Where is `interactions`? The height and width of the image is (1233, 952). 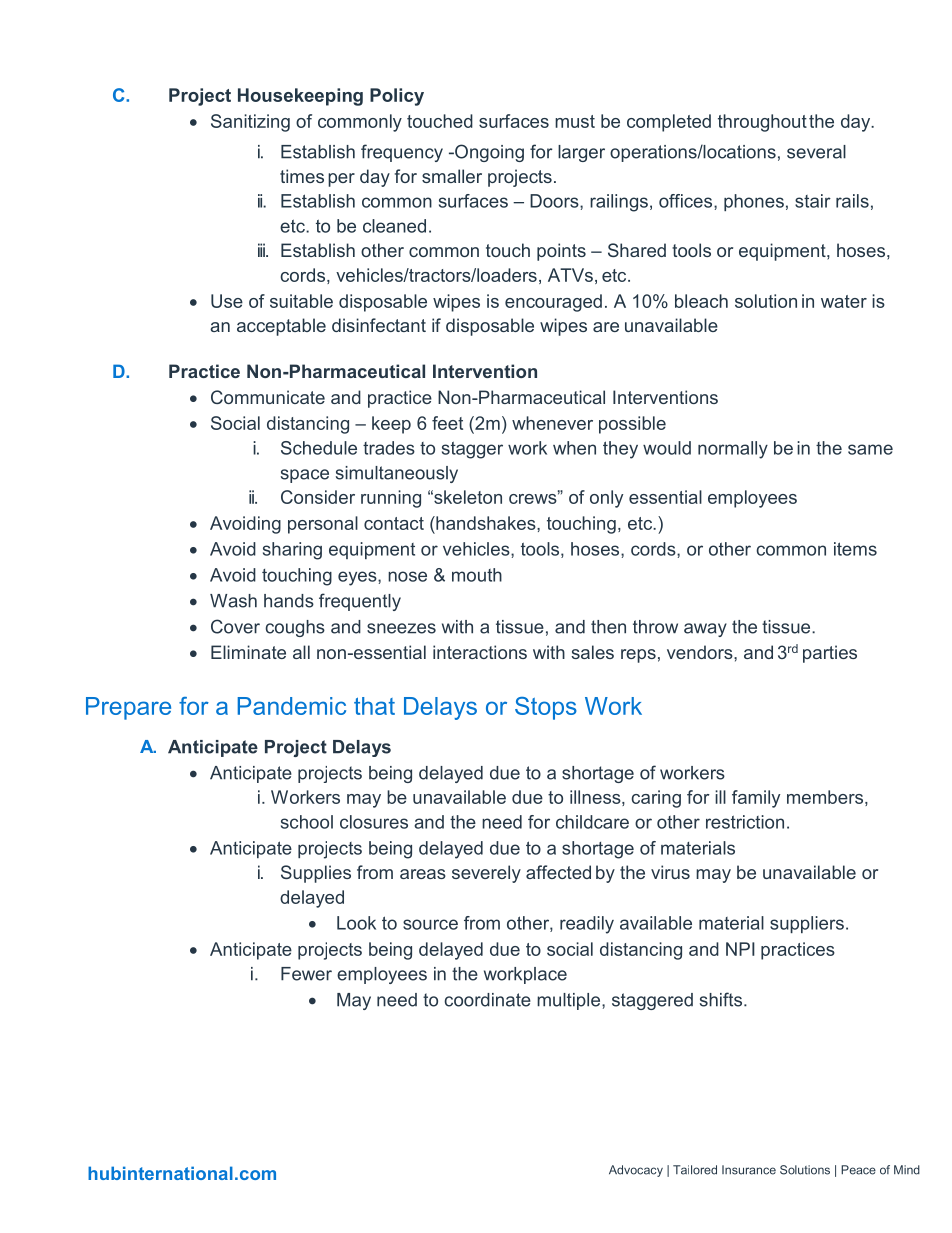
interactions is located at coordinates (480, 652).
